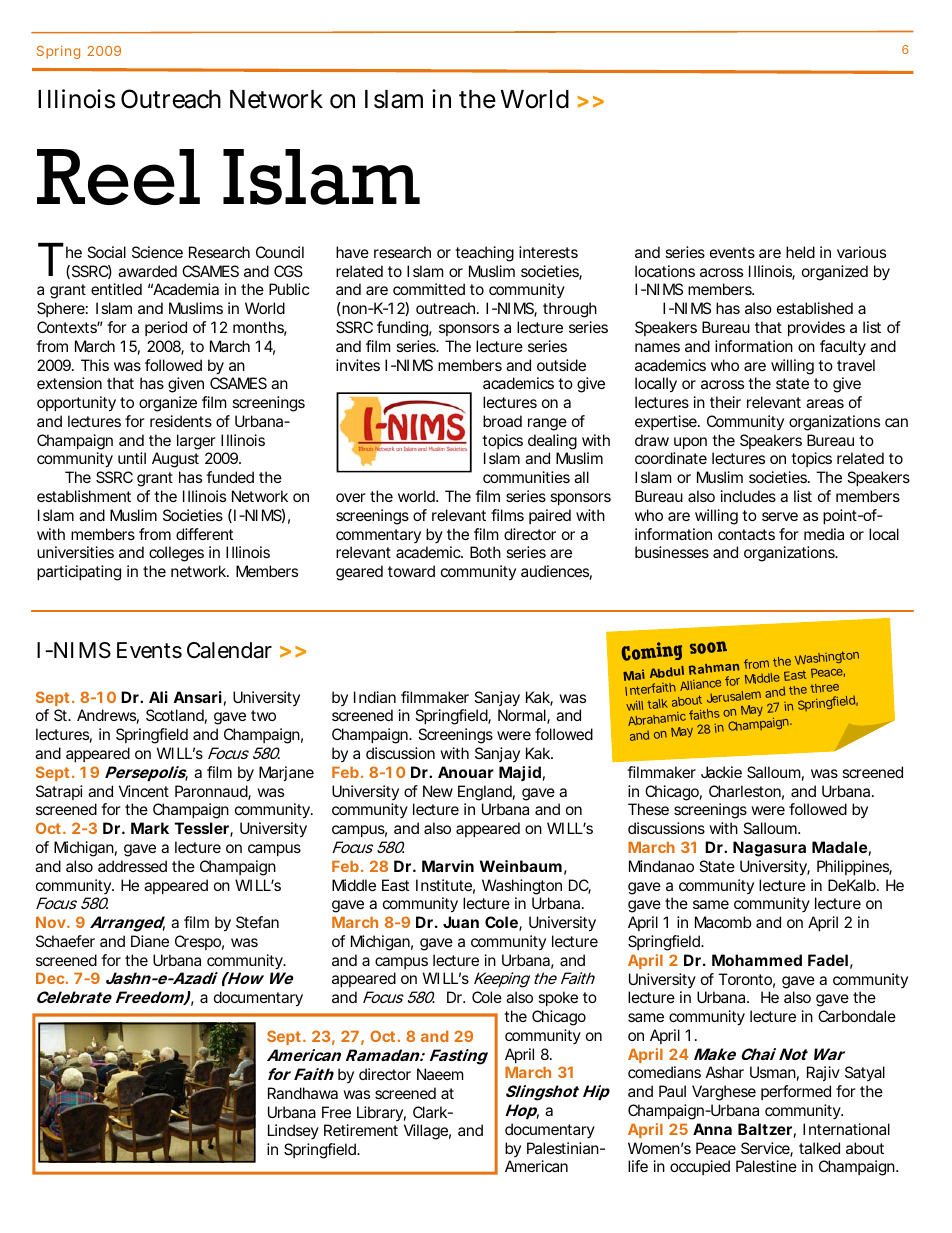 This screenshot has height=1233, width=952. Describe the element at coordinates (381, 1113) in the screenshot. I see `Library` at that location.
